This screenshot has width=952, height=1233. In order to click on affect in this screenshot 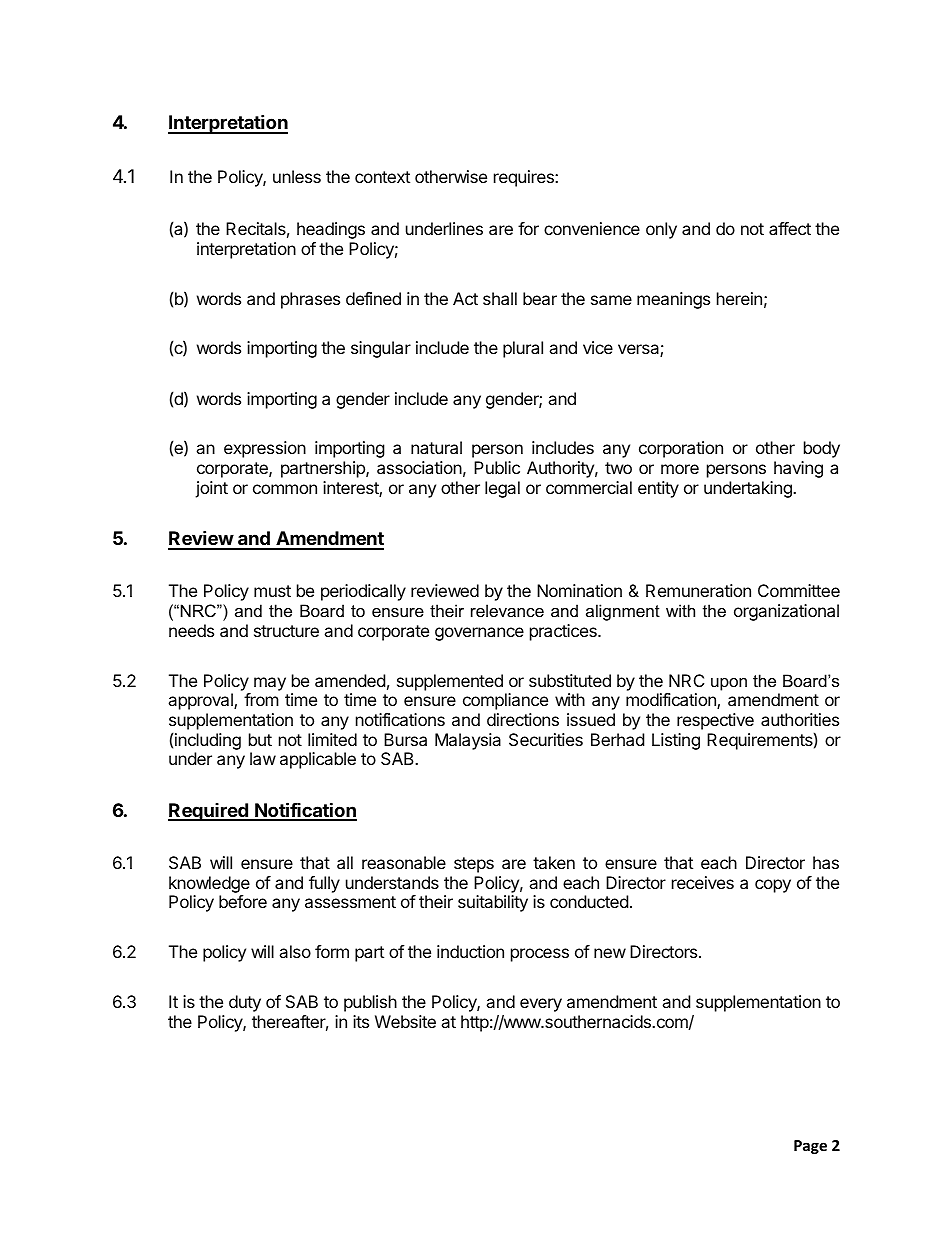, I will do `click(790, 228)`.
